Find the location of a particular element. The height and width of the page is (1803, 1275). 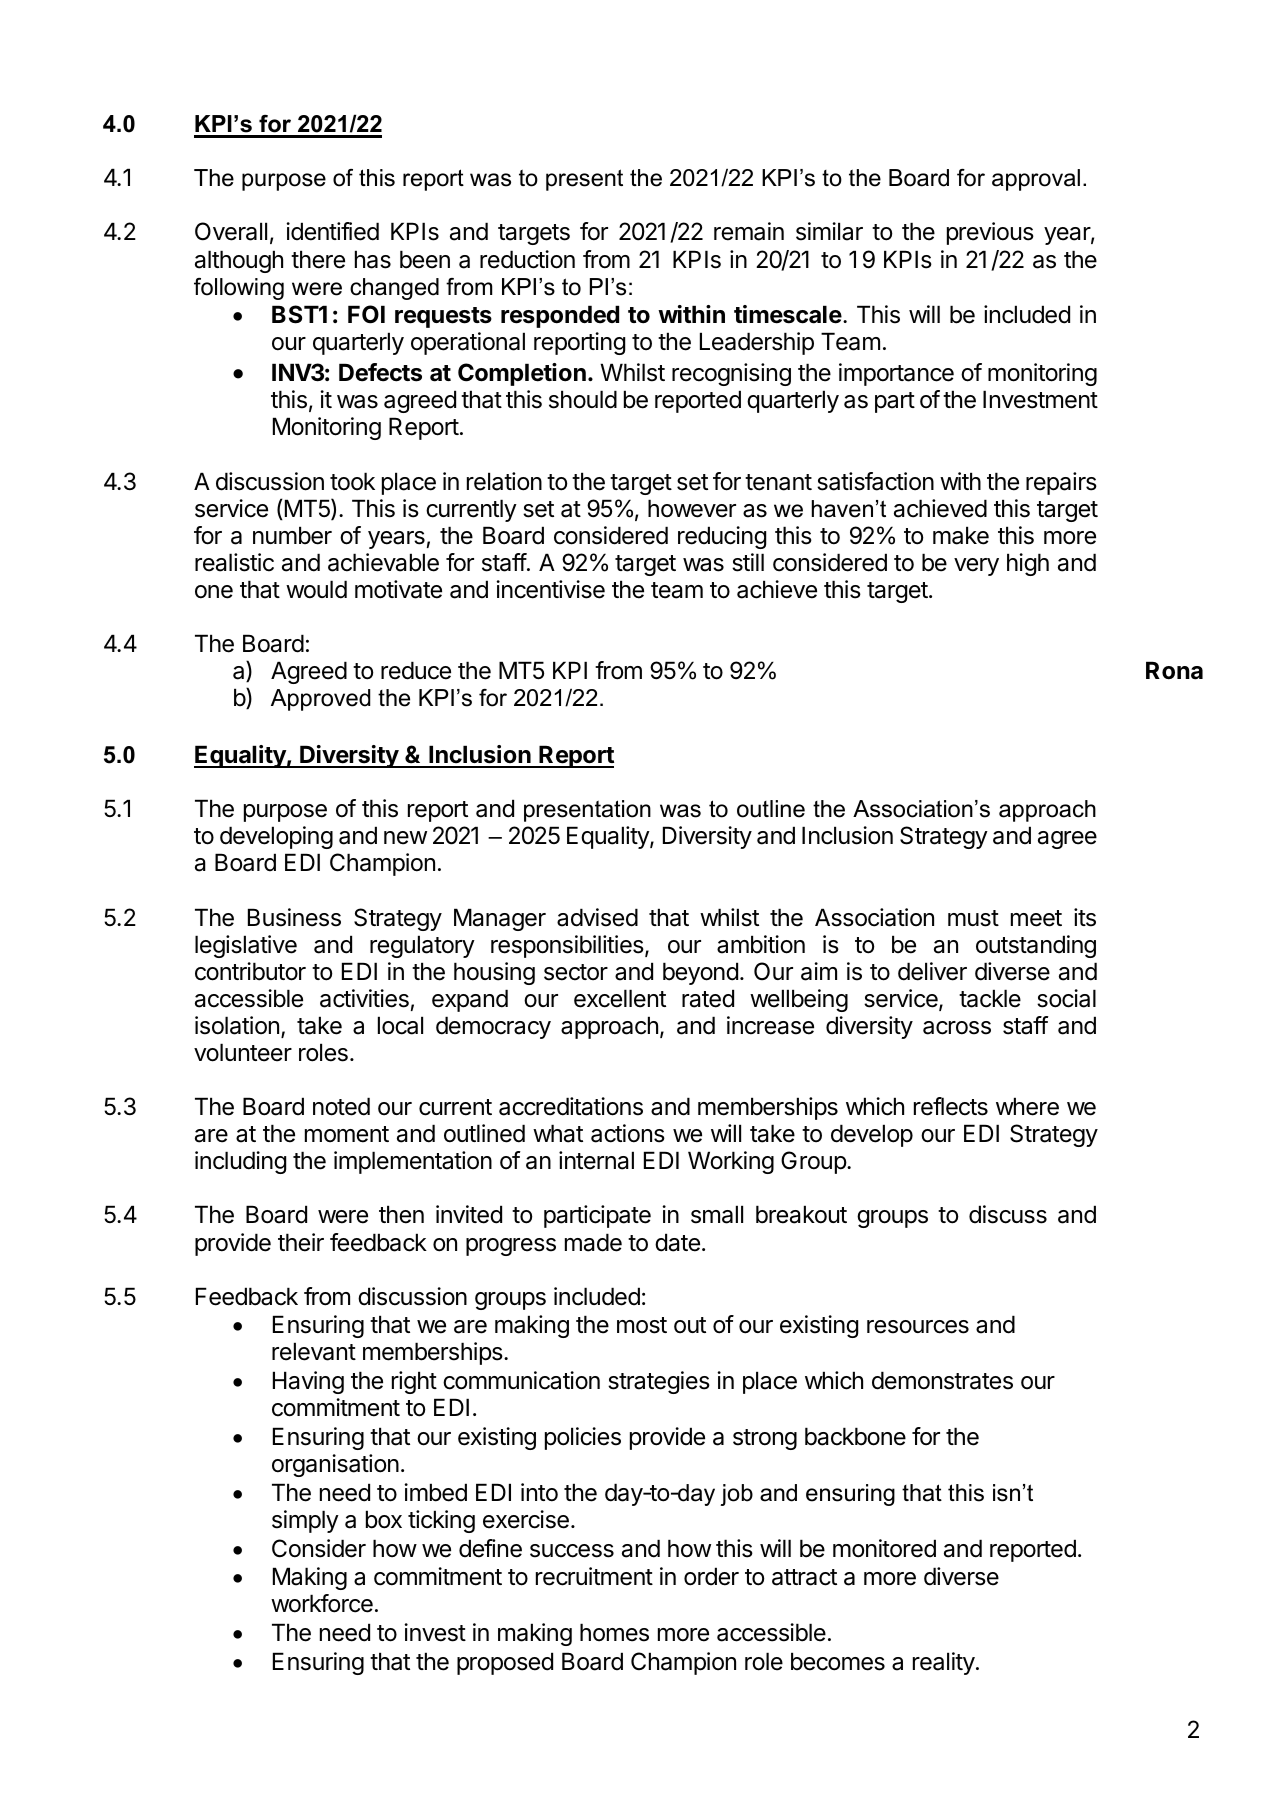

approval is located at coordinates (1036, 180).
